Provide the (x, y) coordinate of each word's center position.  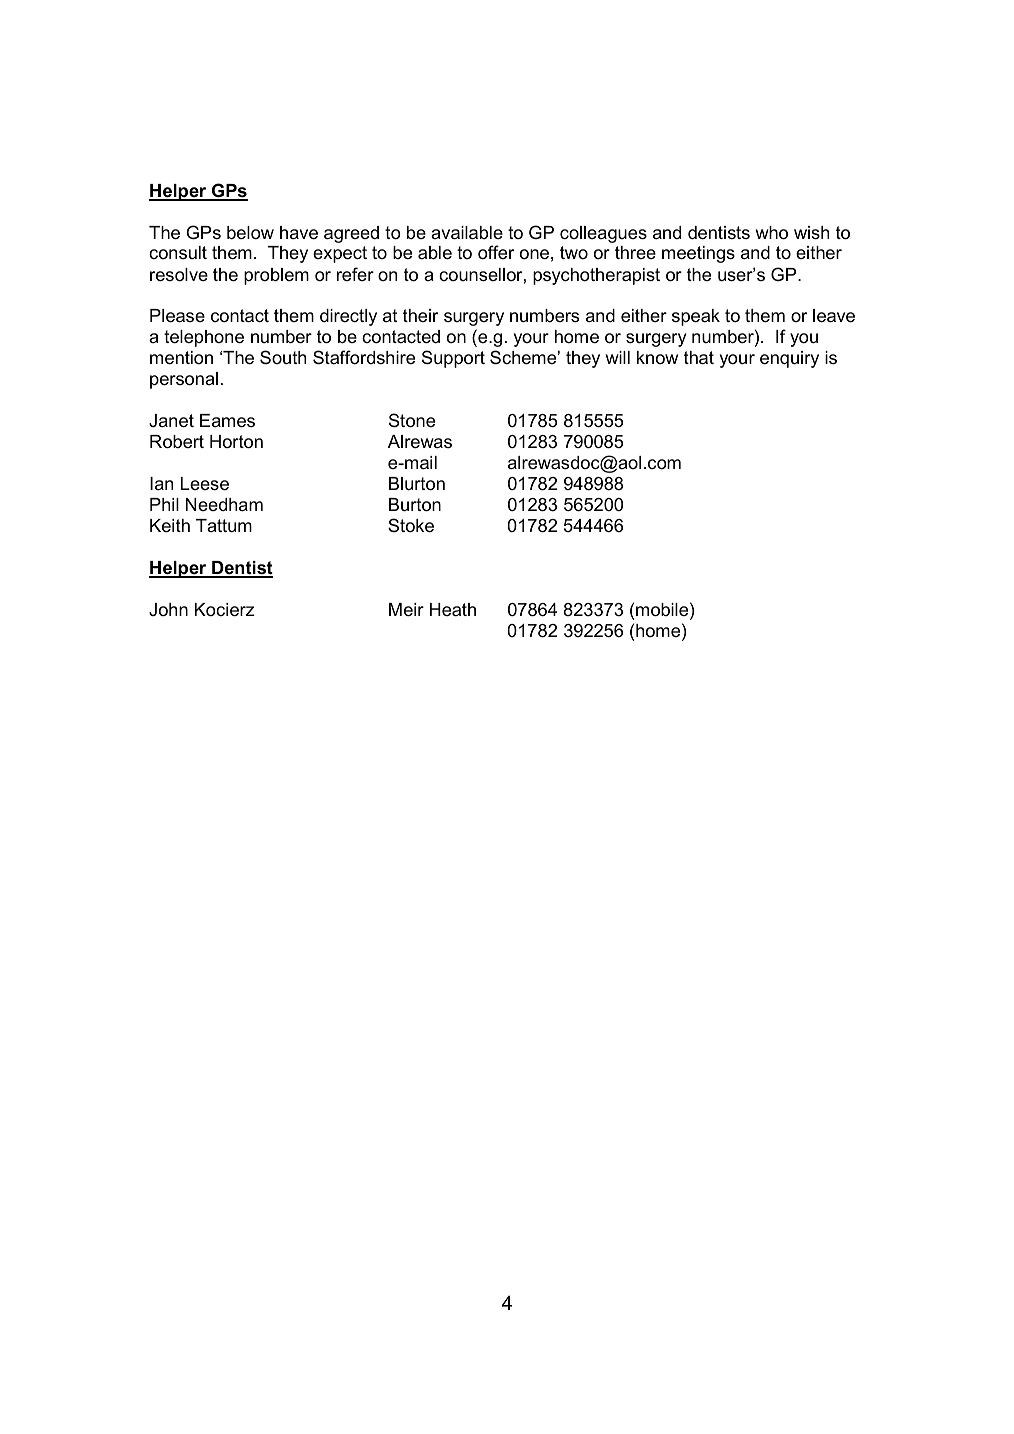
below (250, 233)
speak (696, 317)
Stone (412, 420)
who (772, 233)
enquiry (789, 359)
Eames (227, 421)
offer (496, 252)
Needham (224, 504)
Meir (406, 610)
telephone (204, 338)
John (168, 609)
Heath (453, 609)
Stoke (411, 525)
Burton (415, 505)
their (420, 315)
